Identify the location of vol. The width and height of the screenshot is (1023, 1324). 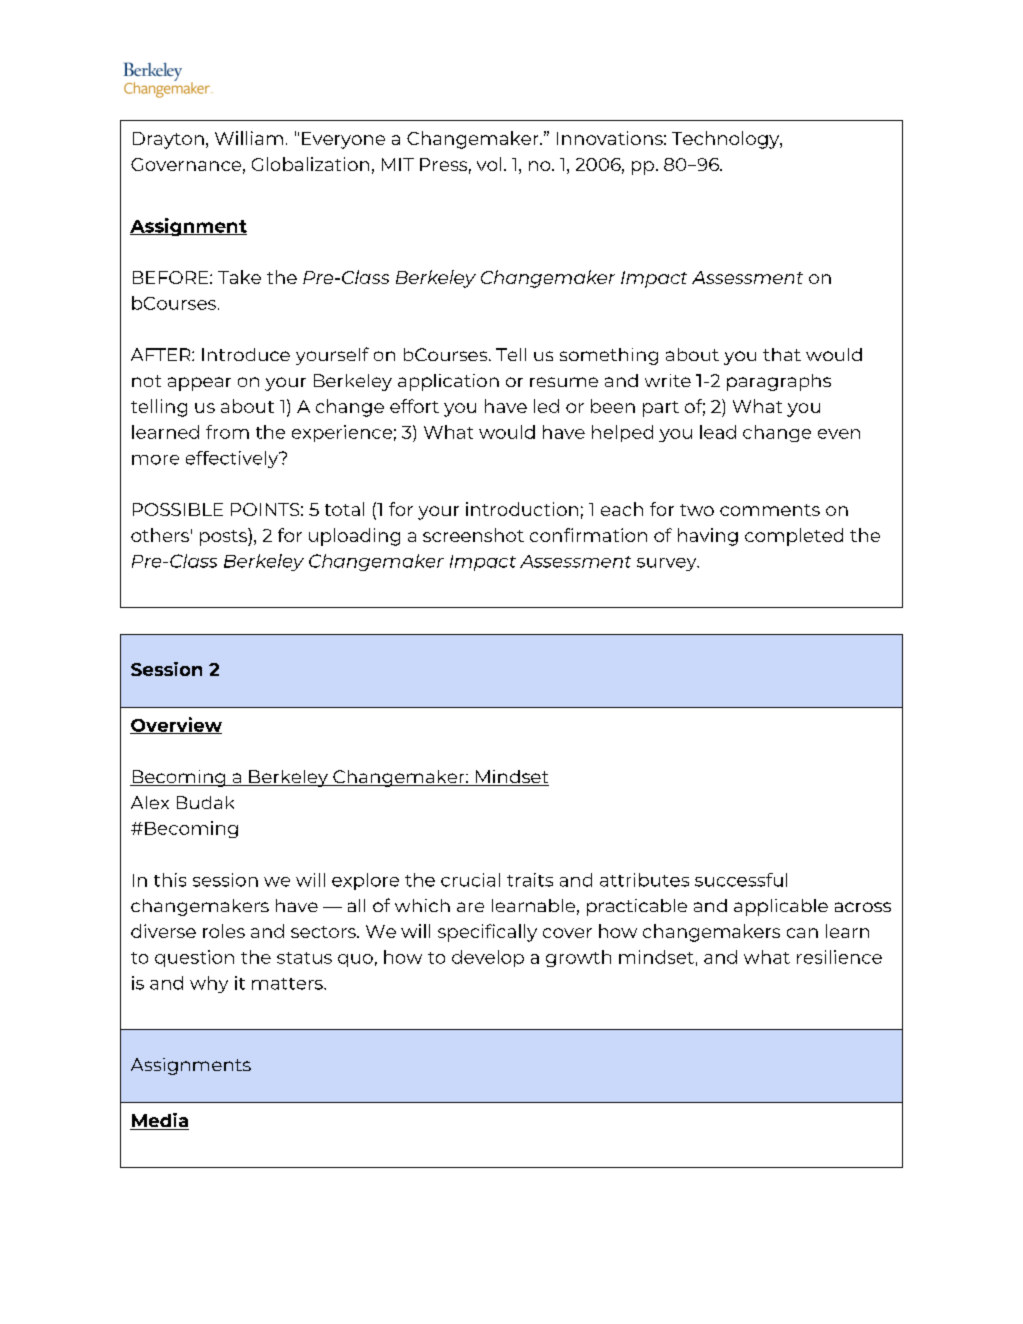
(489, 164).
